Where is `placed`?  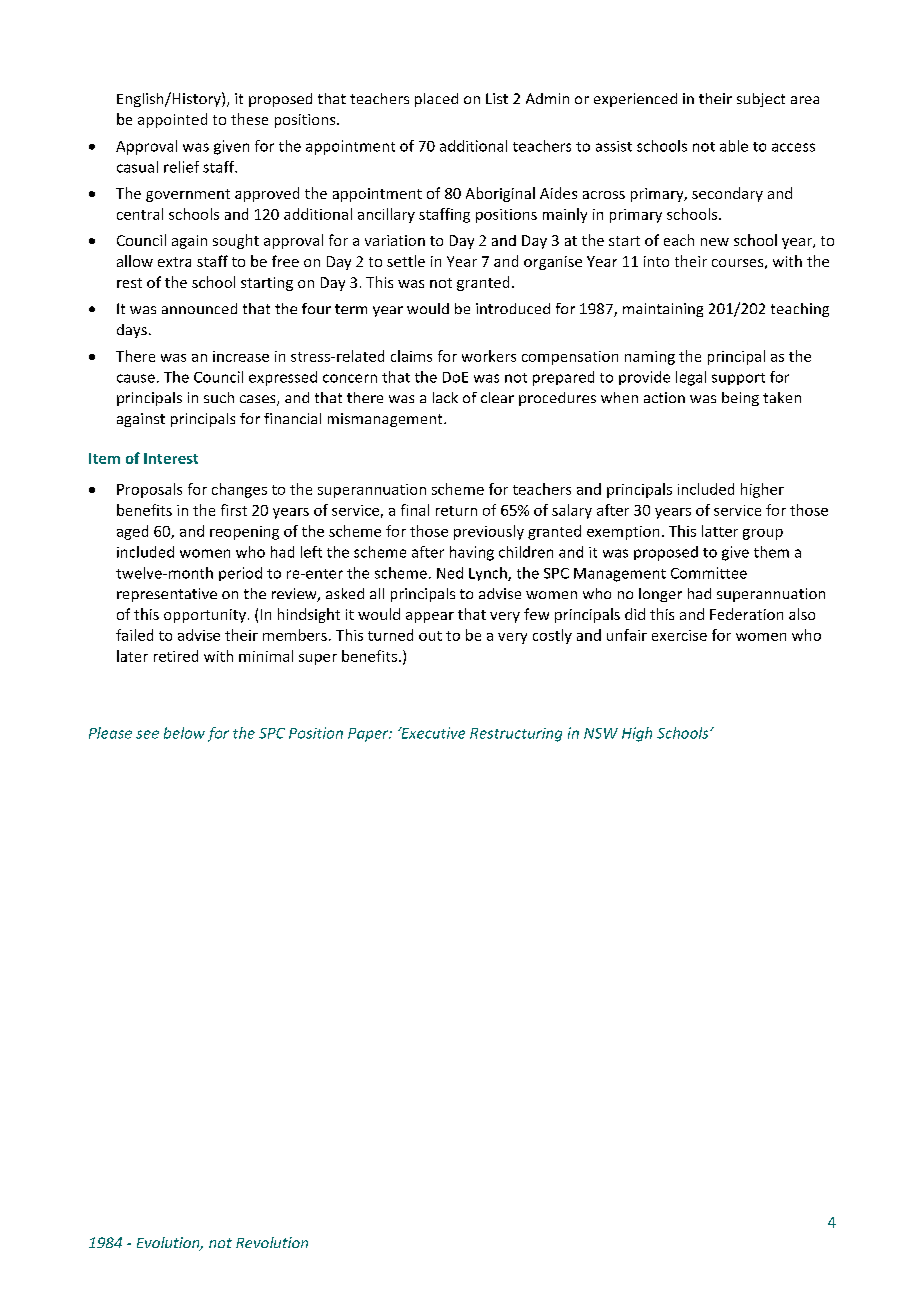
placed is located at coordinates (436, 100).
